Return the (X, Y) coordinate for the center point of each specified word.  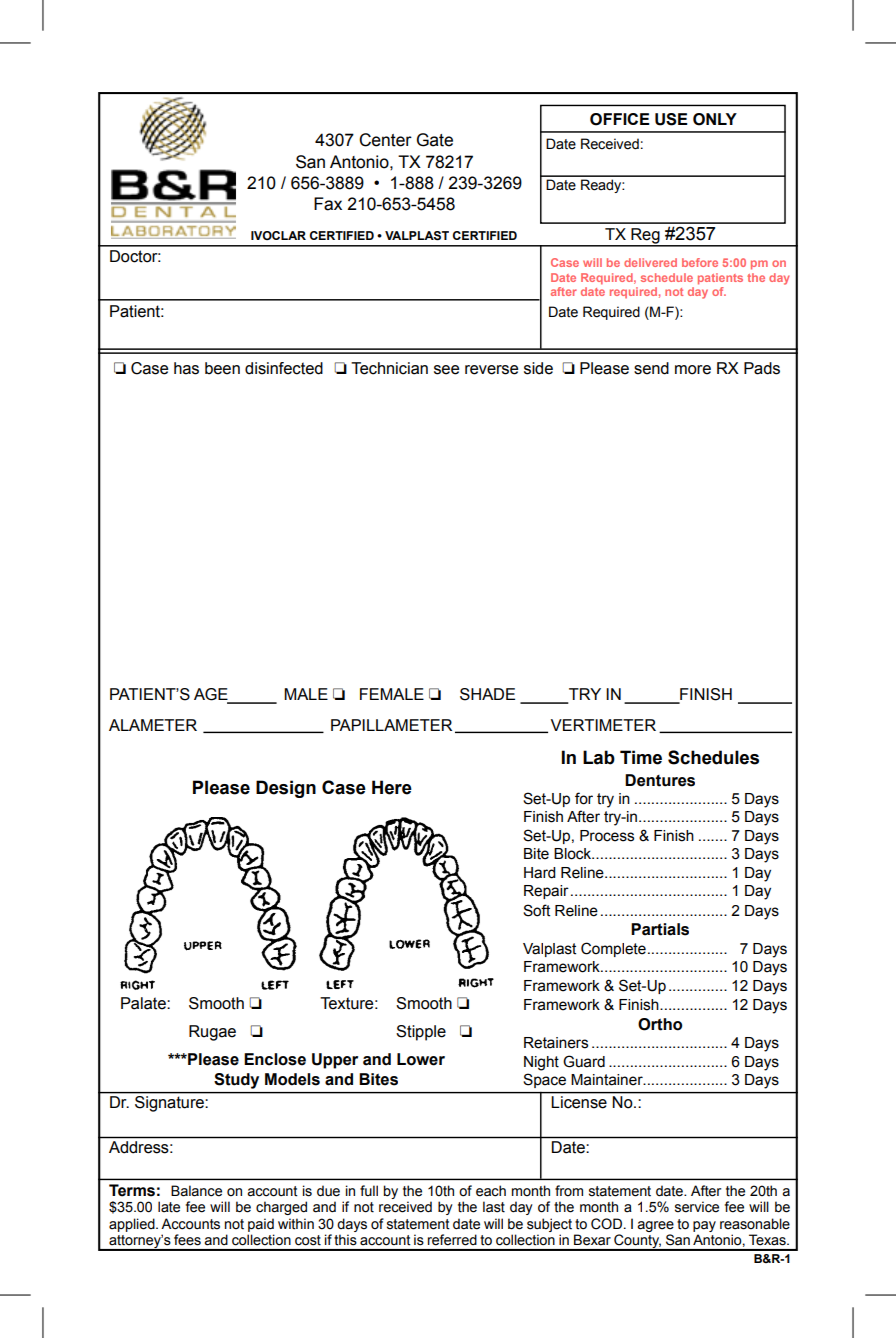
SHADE (487, 694)
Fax (328, 204)
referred (452, 1239)
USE (671, 119)
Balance (196, 1191)
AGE (212, 695)
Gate (435, 140)
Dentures (660, 780)
